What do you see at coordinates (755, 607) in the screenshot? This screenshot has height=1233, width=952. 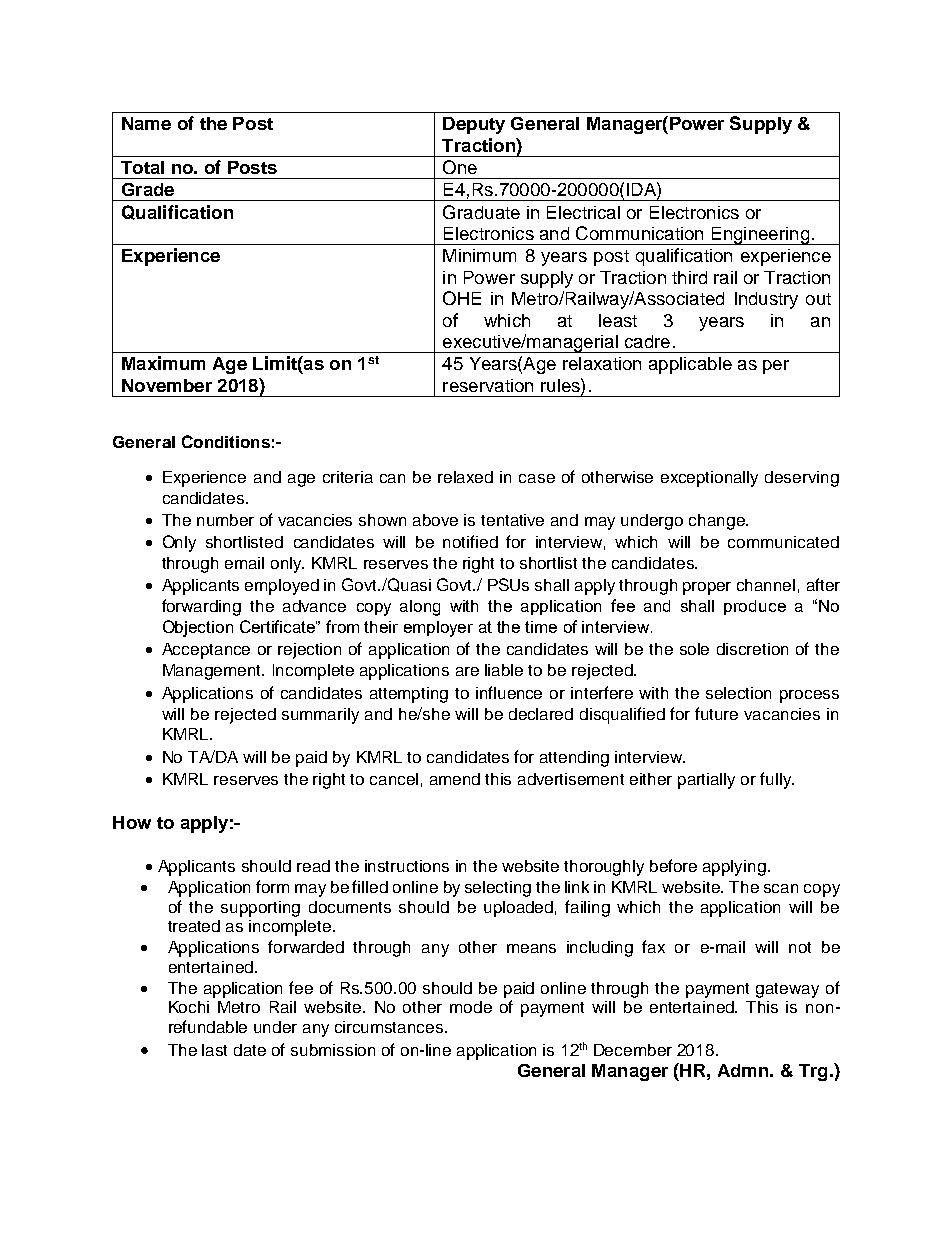 I see `produce` at bounding box center [755, 607].
